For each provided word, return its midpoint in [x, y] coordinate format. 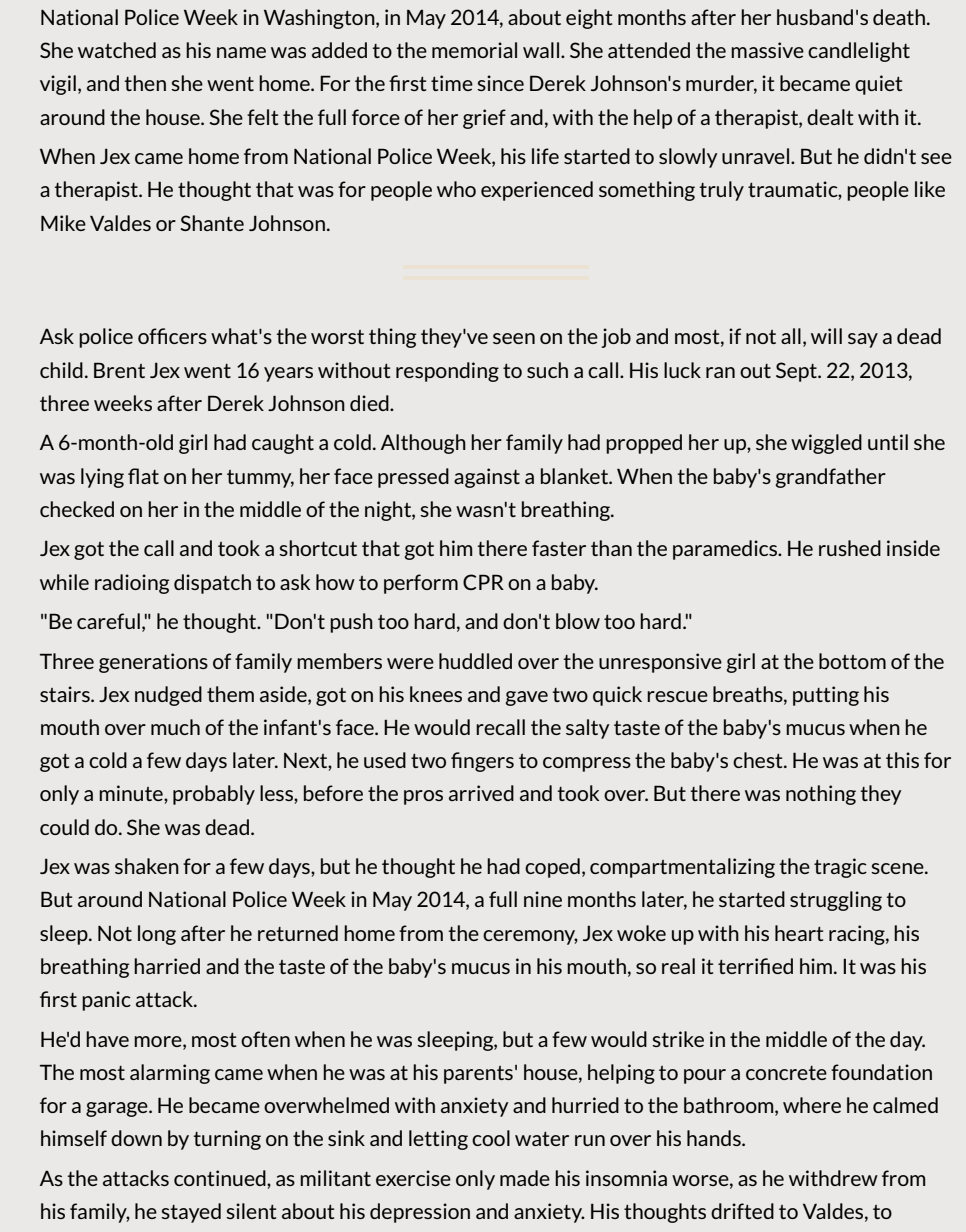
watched [117, 50]
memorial [474, 50]
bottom [852, 661]
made [525, 1178]
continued [221, 1178]
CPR [483, 582]
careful [108, 621]
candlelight [859, 52]
